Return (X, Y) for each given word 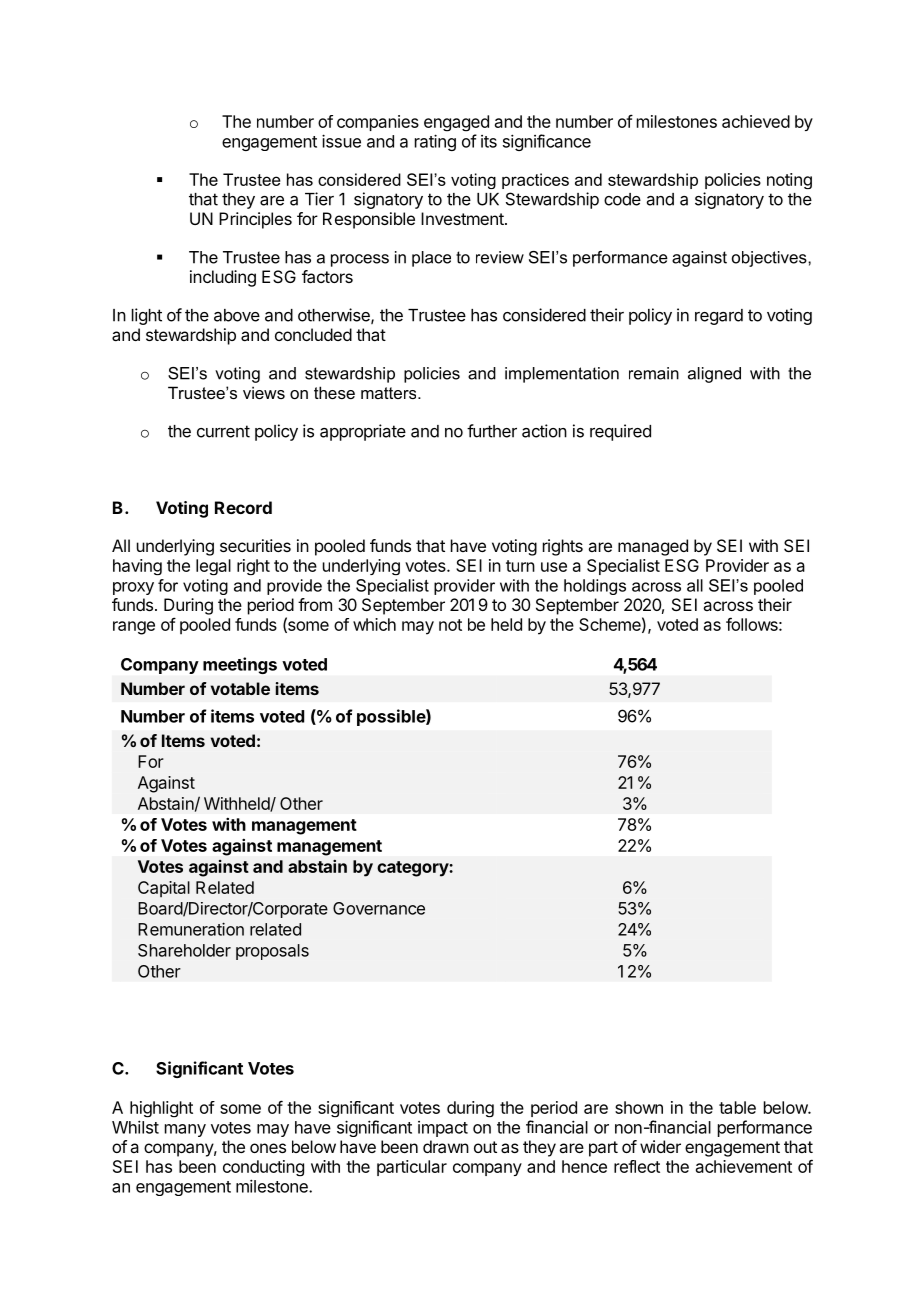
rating (435, 142)
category (413, 869)
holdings (595, 587)
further (492, 431)
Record (243, 507)
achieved (756, 121)
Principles (255, 220)
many (185, 1130)
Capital (164, 889)
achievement (744, 1166)
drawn (446, 1146)
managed (653, 547)
